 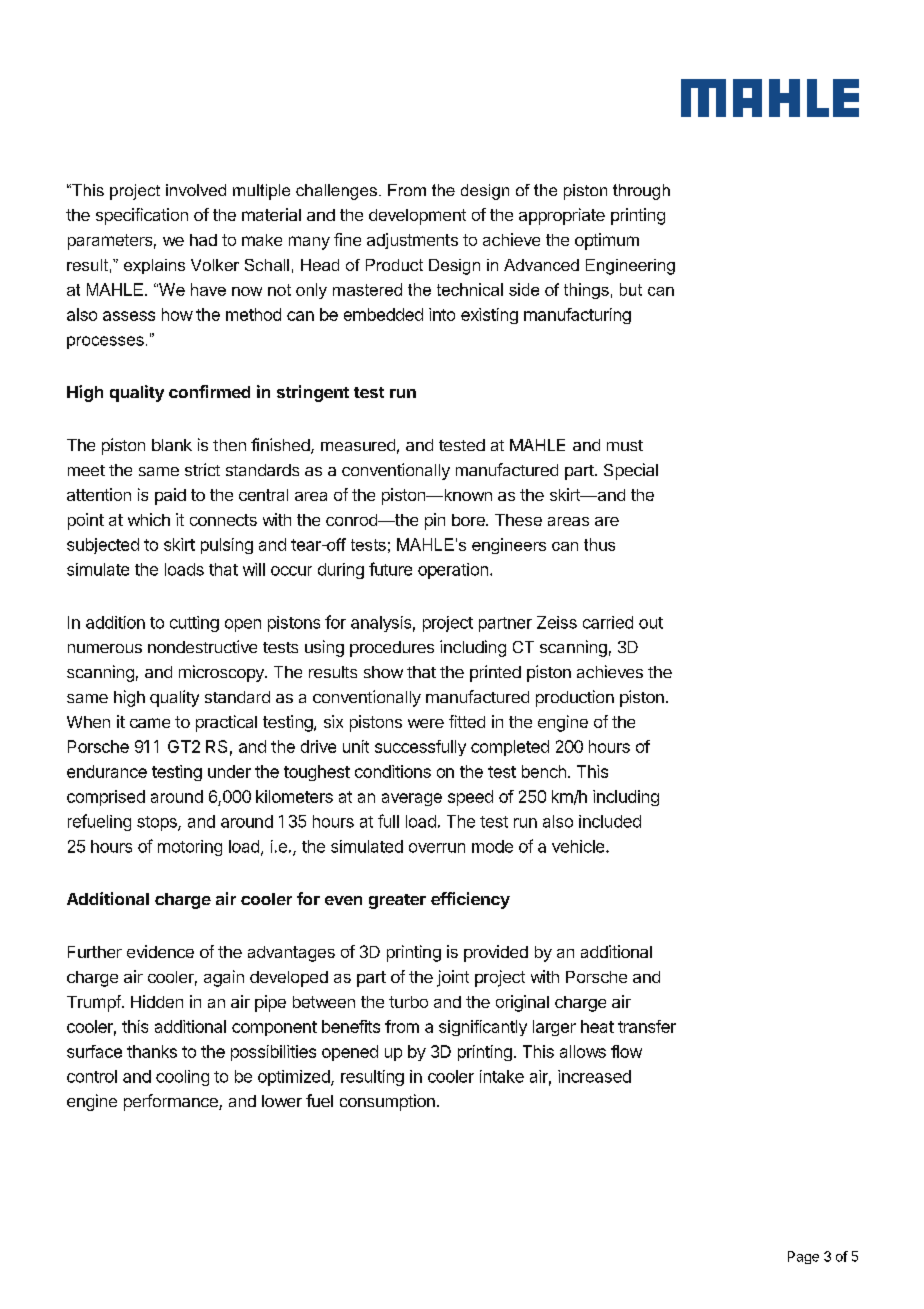 What do you see at coordinates (150, 723) in the document?
I see `came` at bounding box center [150, 723].
